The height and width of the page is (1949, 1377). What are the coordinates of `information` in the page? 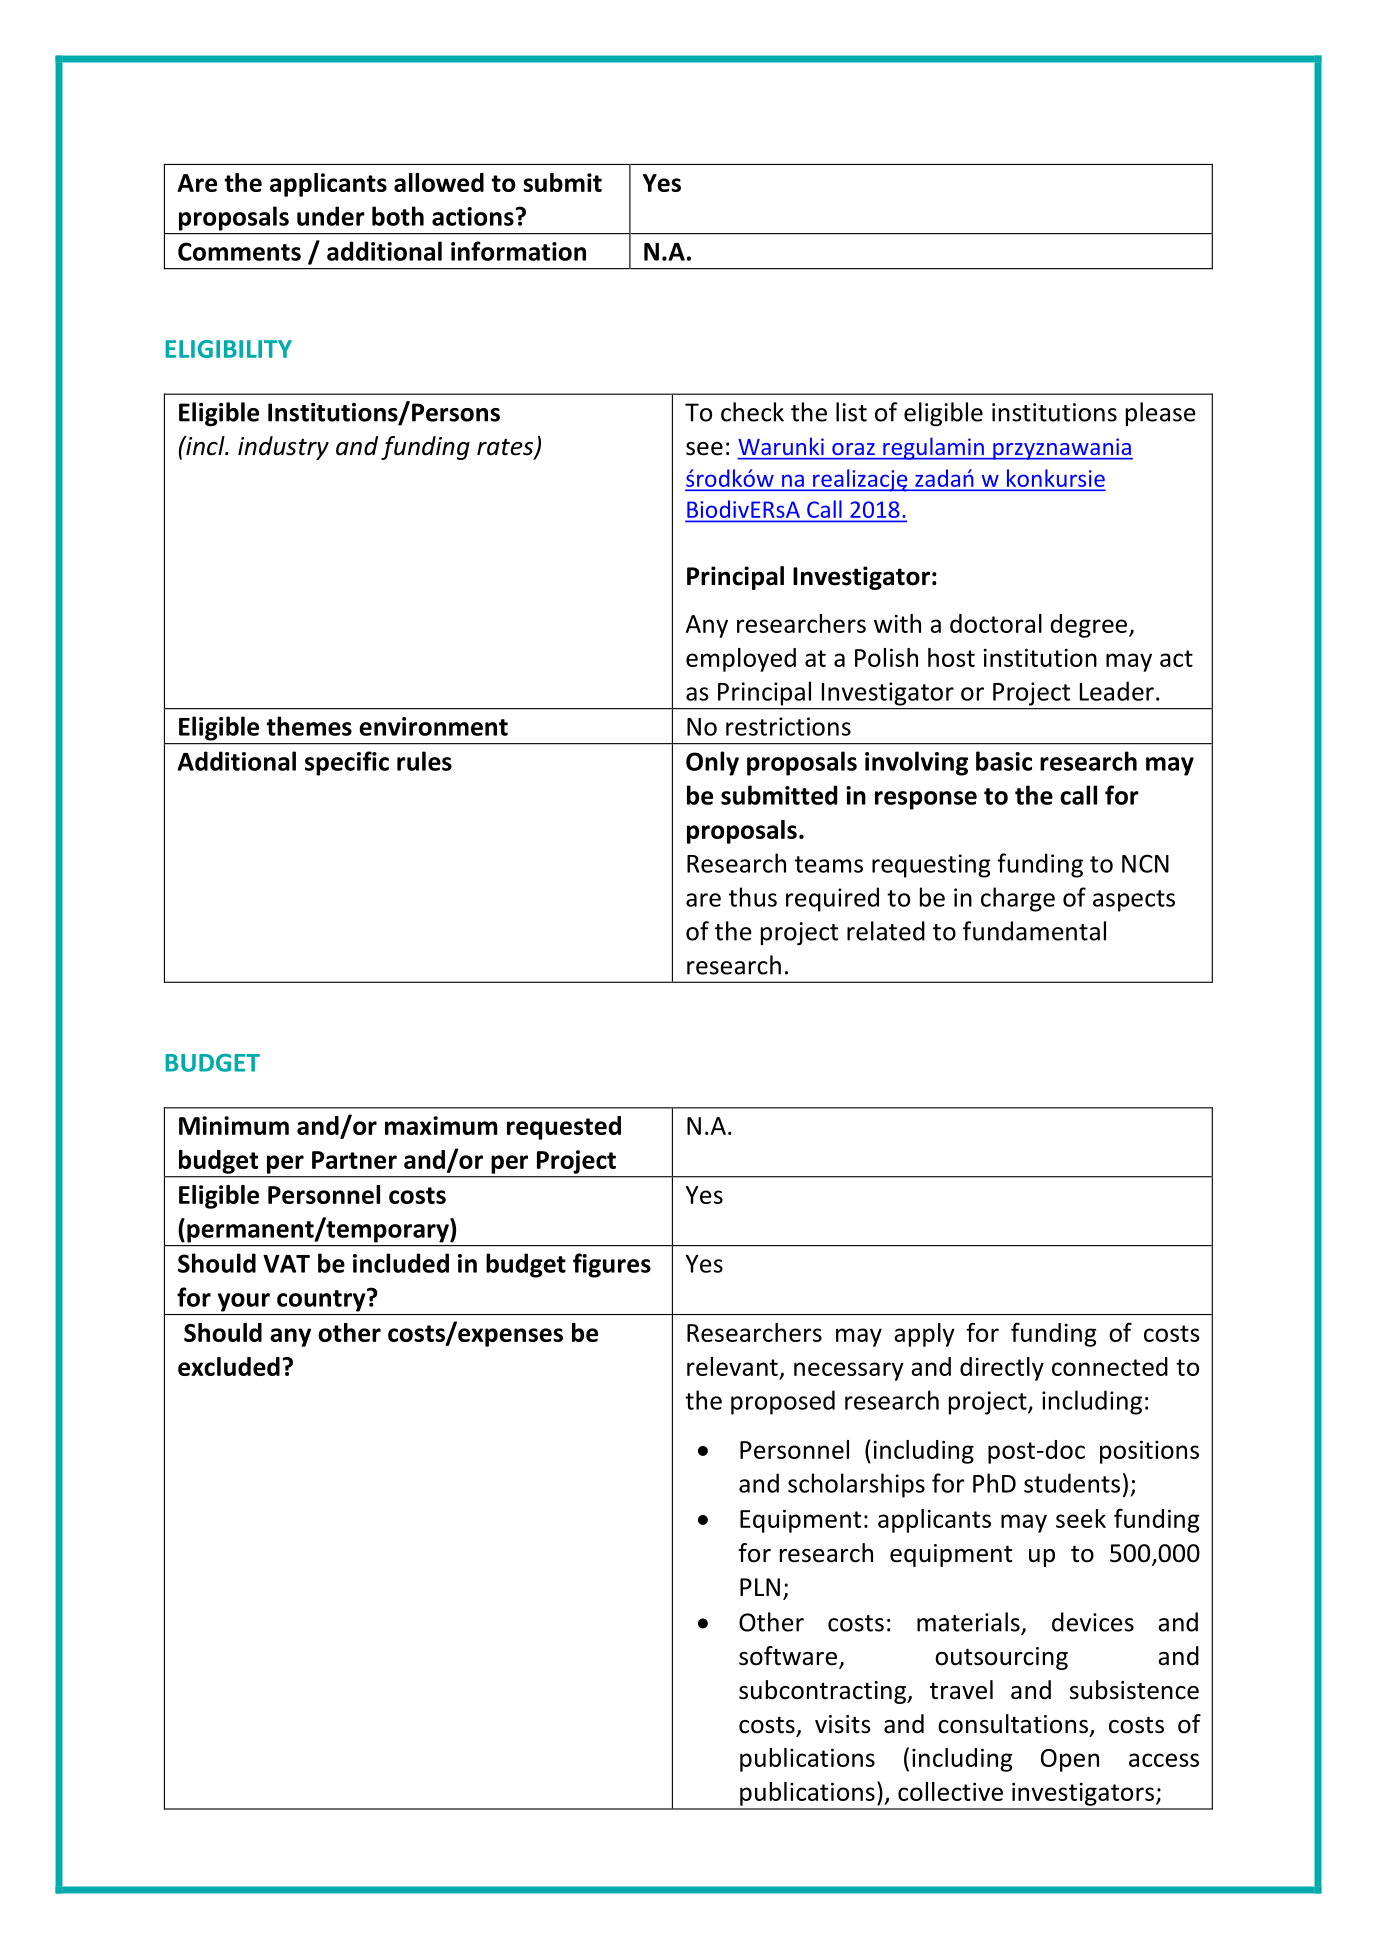 It's located at (518, 251).
